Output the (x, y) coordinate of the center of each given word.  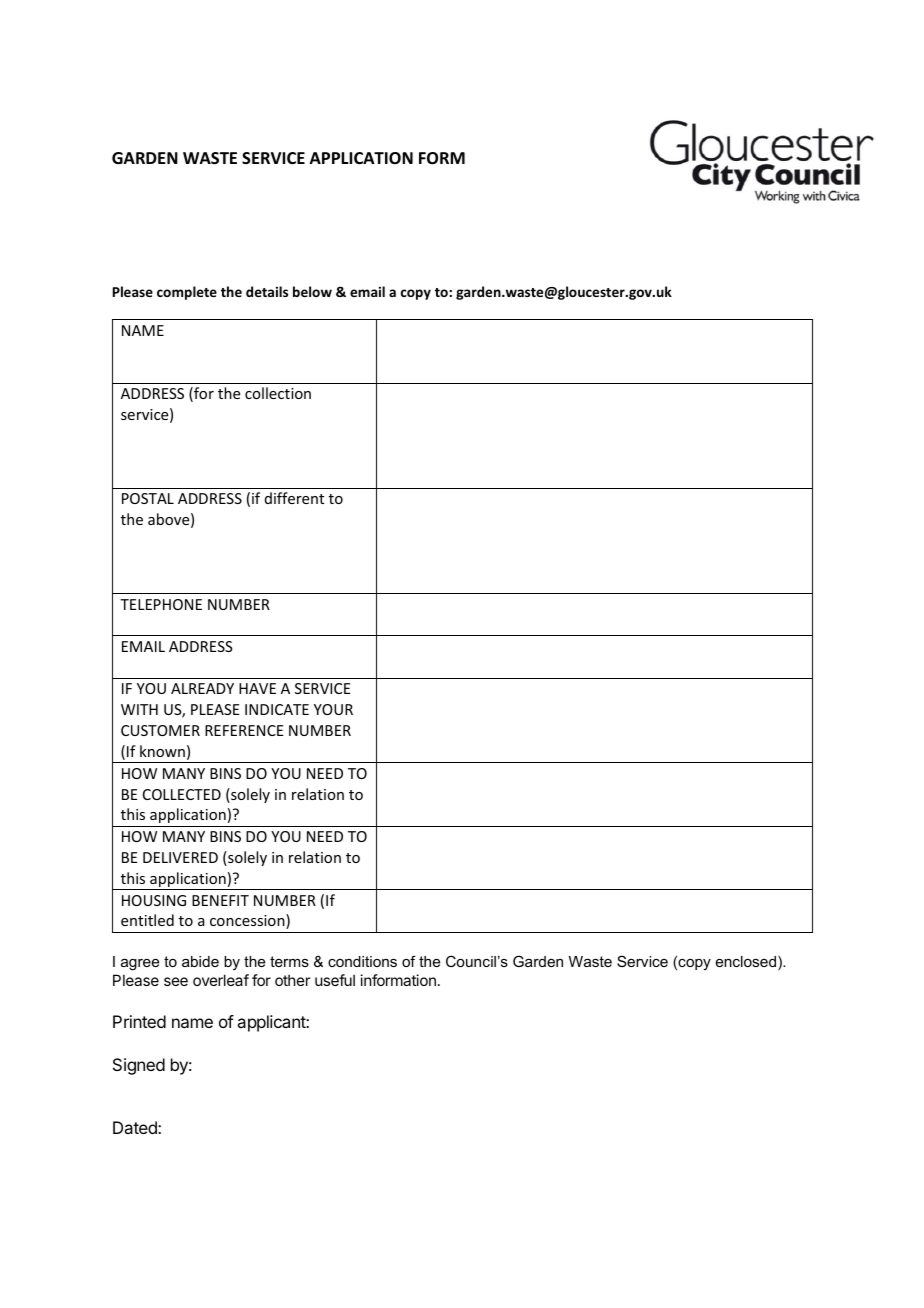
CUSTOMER (160, 730)
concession (248, 921)
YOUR (333, 709)
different (294, 498)
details (267, 291)
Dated (136, 1127)
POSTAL (148, 498)
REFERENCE (244, 730)
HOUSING (154, 900)
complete (187, 293)
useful (335, 980)
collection (278, 393)
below (312, 291)
